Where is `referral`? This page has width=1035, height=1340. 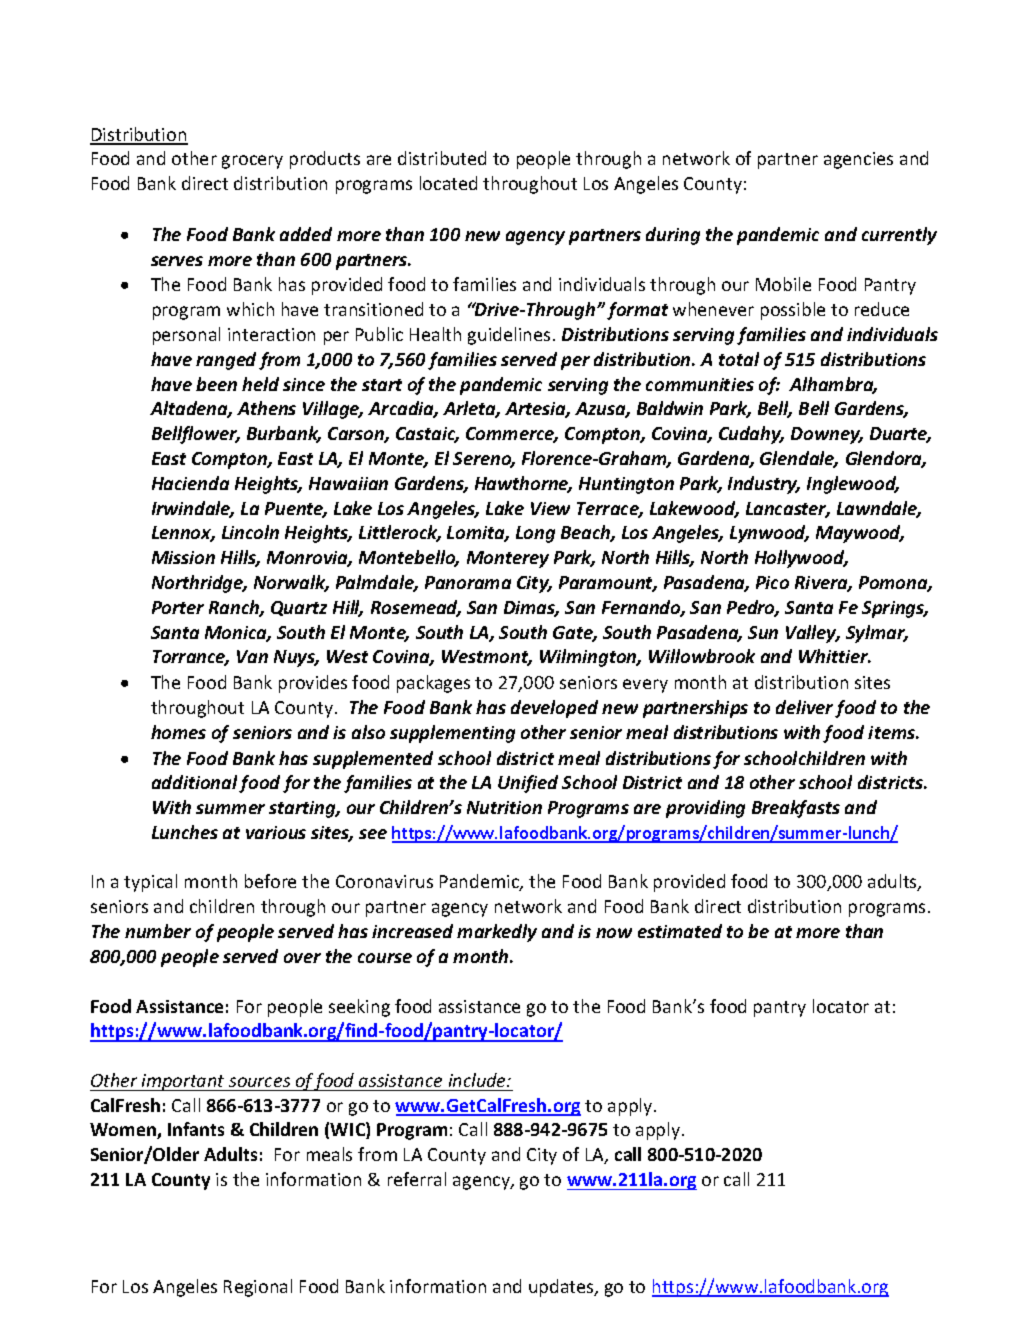
referral is located at coordinates (417, 1179).
